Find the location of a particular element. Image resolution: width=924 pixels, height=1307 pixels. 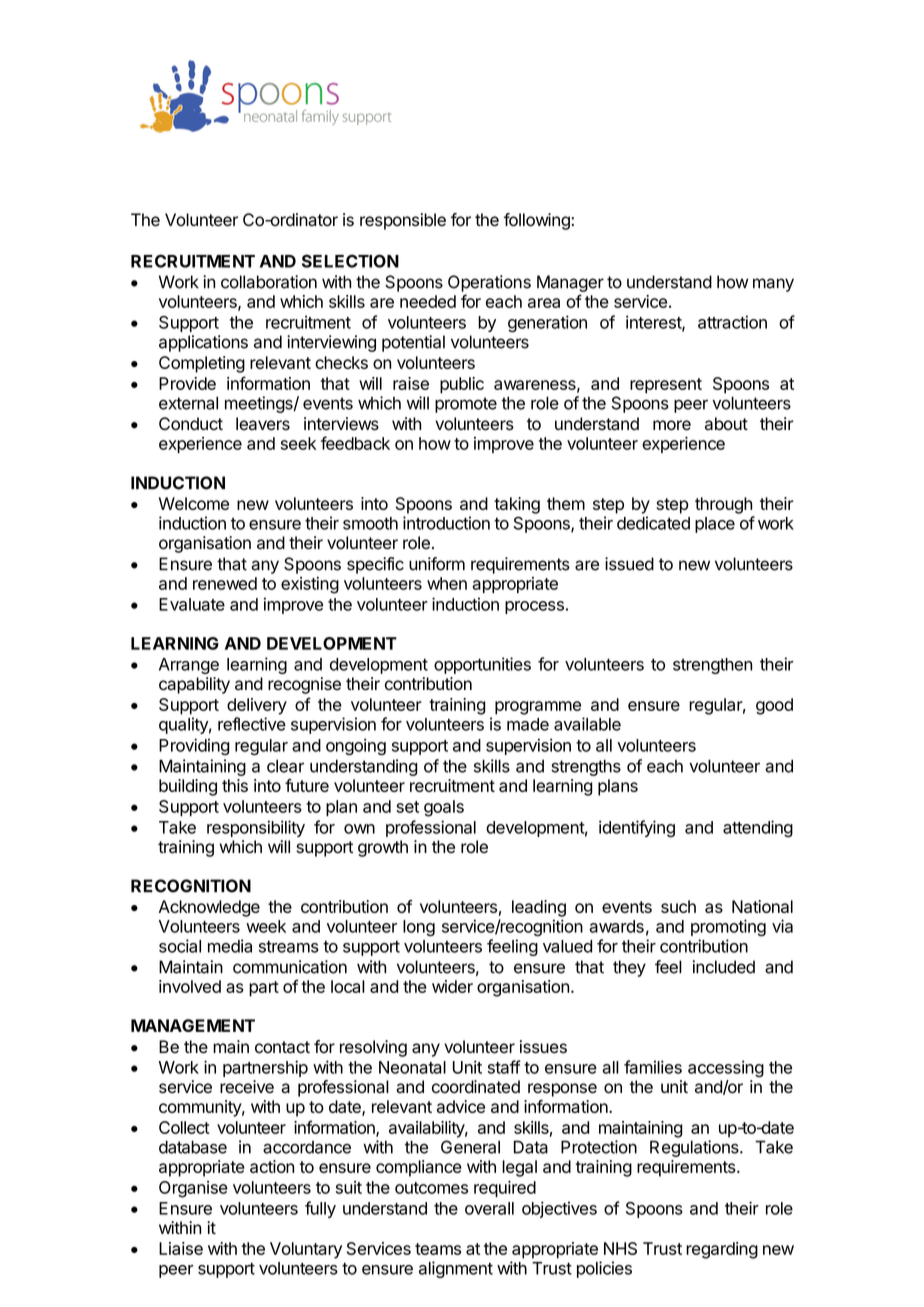

regarding is located at coordinates (722, 1250).
